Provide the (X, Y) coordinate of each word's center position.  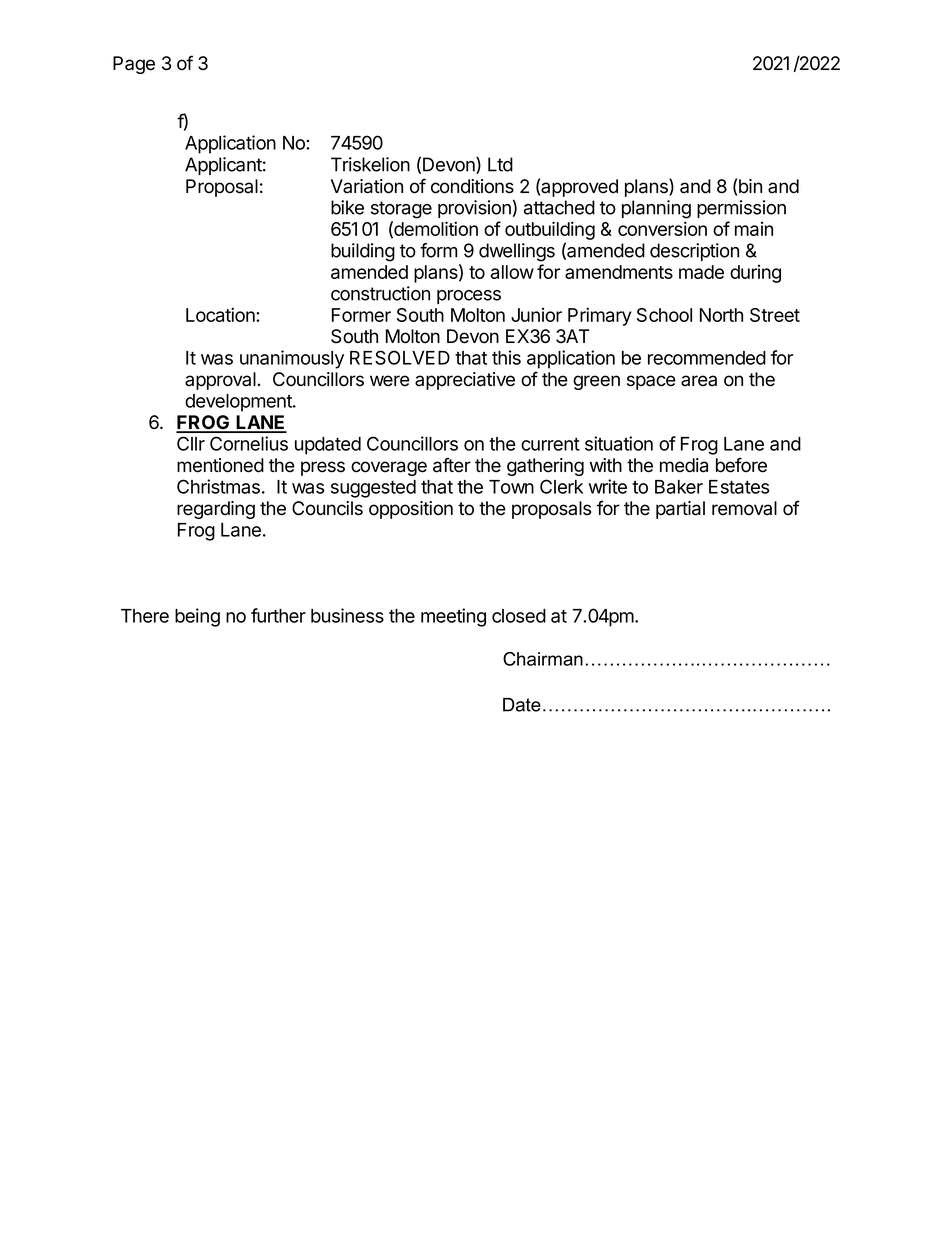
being (197, 617)
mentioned (220, 465)
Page (134, 65)
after (452, 465)
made (701, 272)
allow (512, 272)
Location (221, 314)
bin (750, 186)
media (684, 465)
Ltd (500, 164)
